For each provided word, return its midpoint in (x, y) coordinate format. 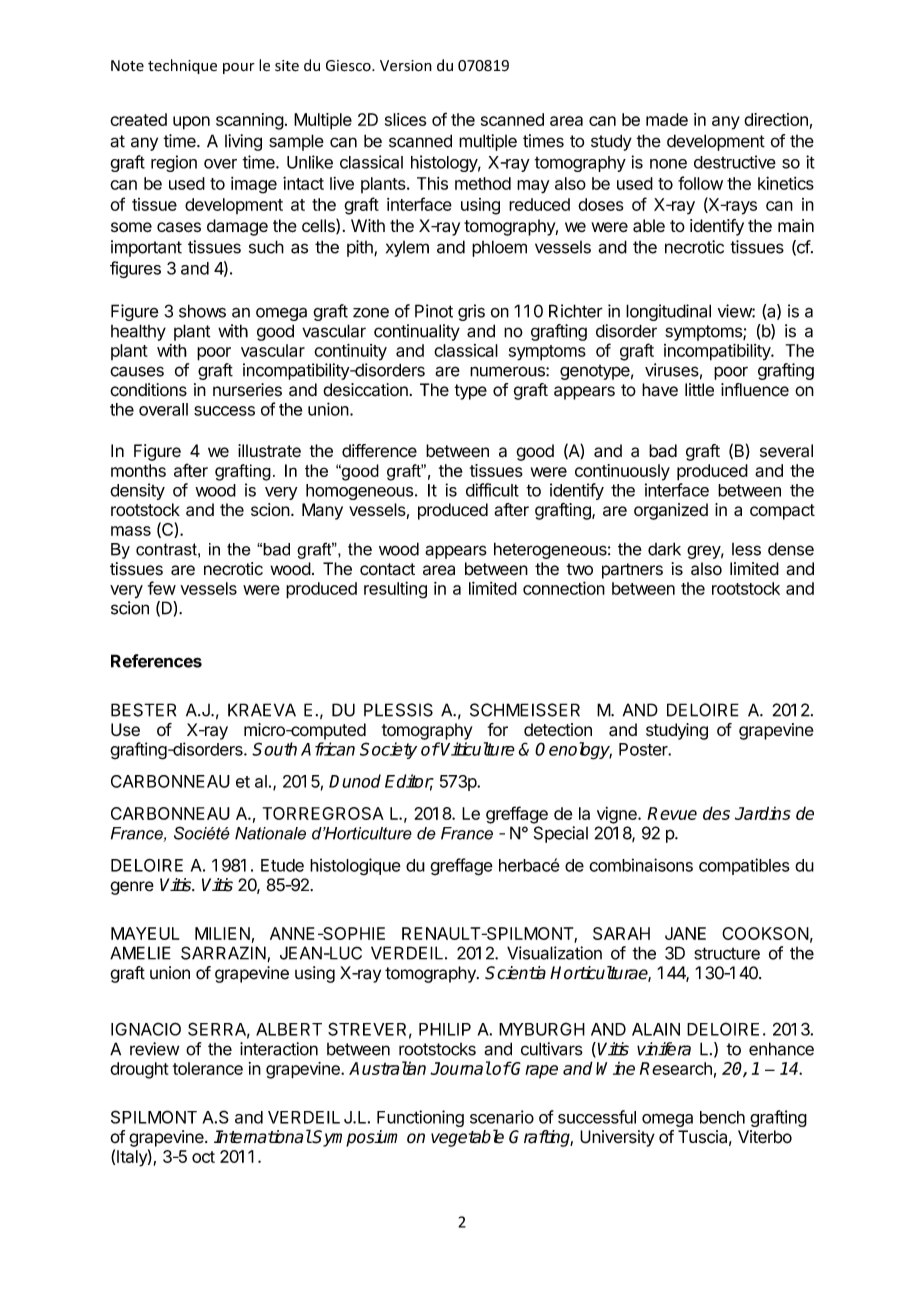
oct (203, 1157)
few (162, 588)
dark (664, 549)
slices (405, 119)
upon (191, 123)
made (667, 119)
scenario (502, 1117)
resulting (395, 590)
